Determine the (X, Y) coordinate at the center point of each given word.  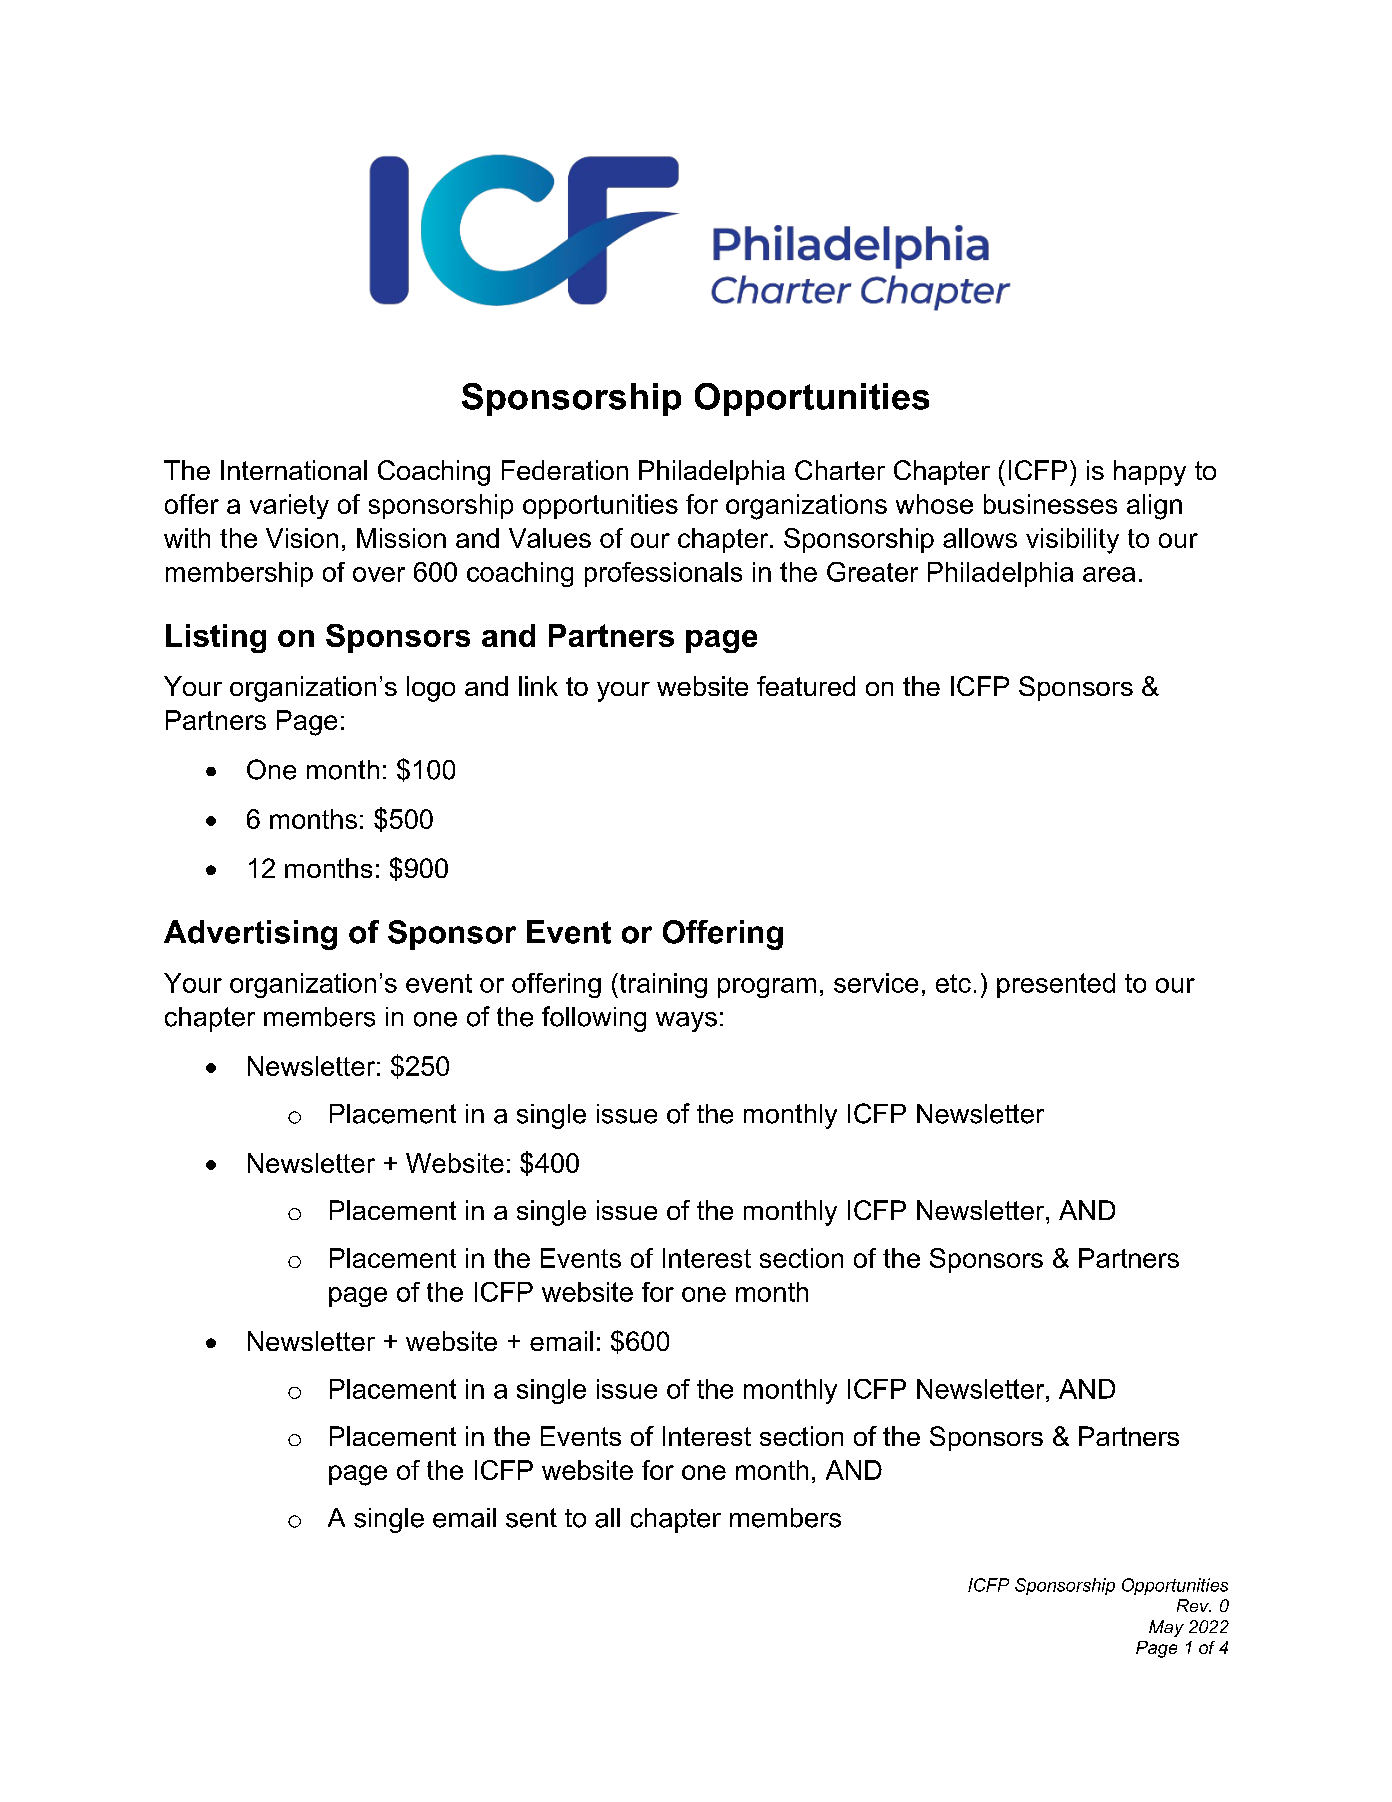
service (876, 983)
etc (953, 983)
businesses (1050, 504)
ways (686, 1022)
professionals (663, 574)
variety (289, 506)
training (662, 985)
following (594, 1019)
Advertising (250, 935)
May (1166, 1628)
